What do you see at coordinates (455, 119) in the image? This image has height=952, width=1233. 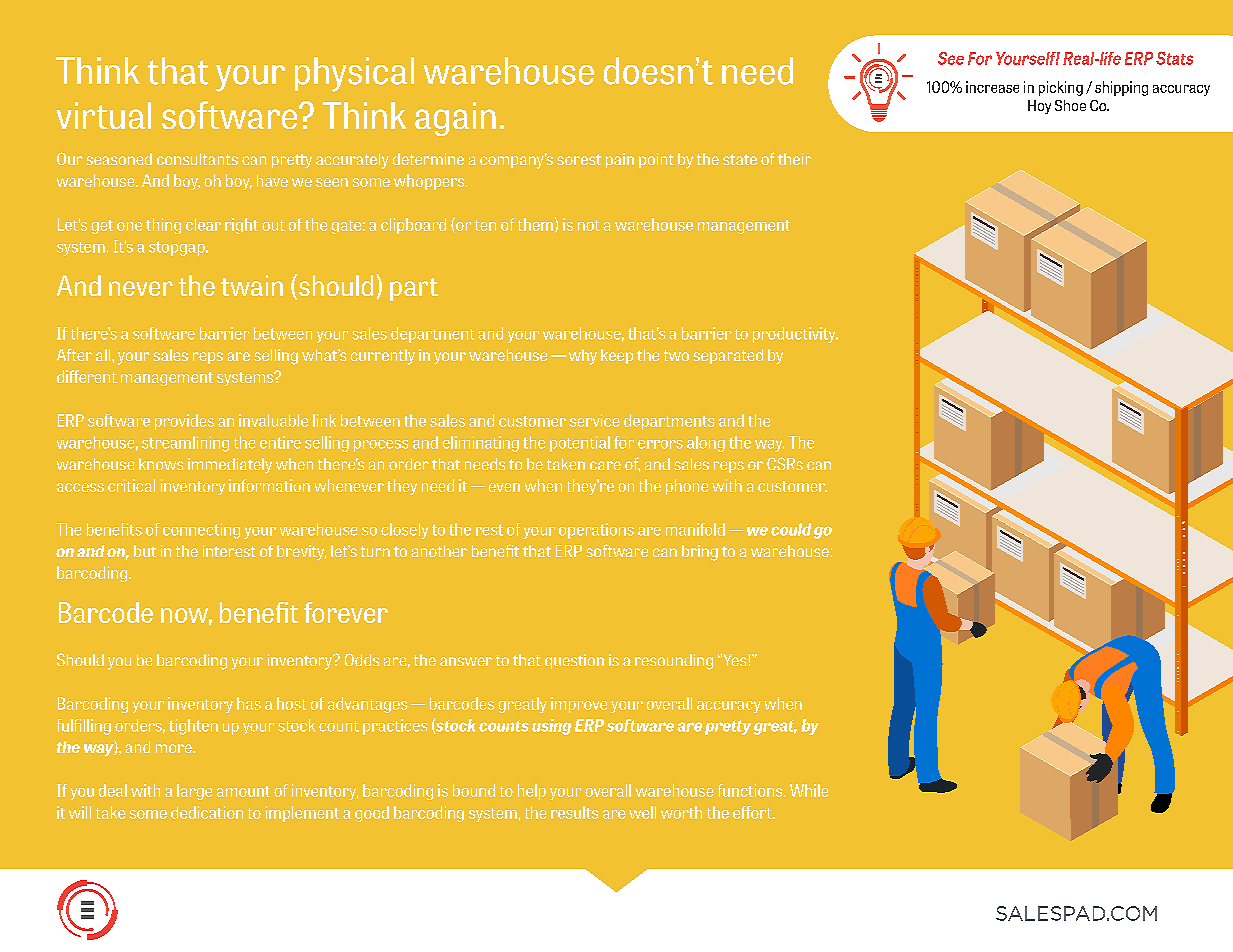 I see `again` at bounding box center [455, 119].
